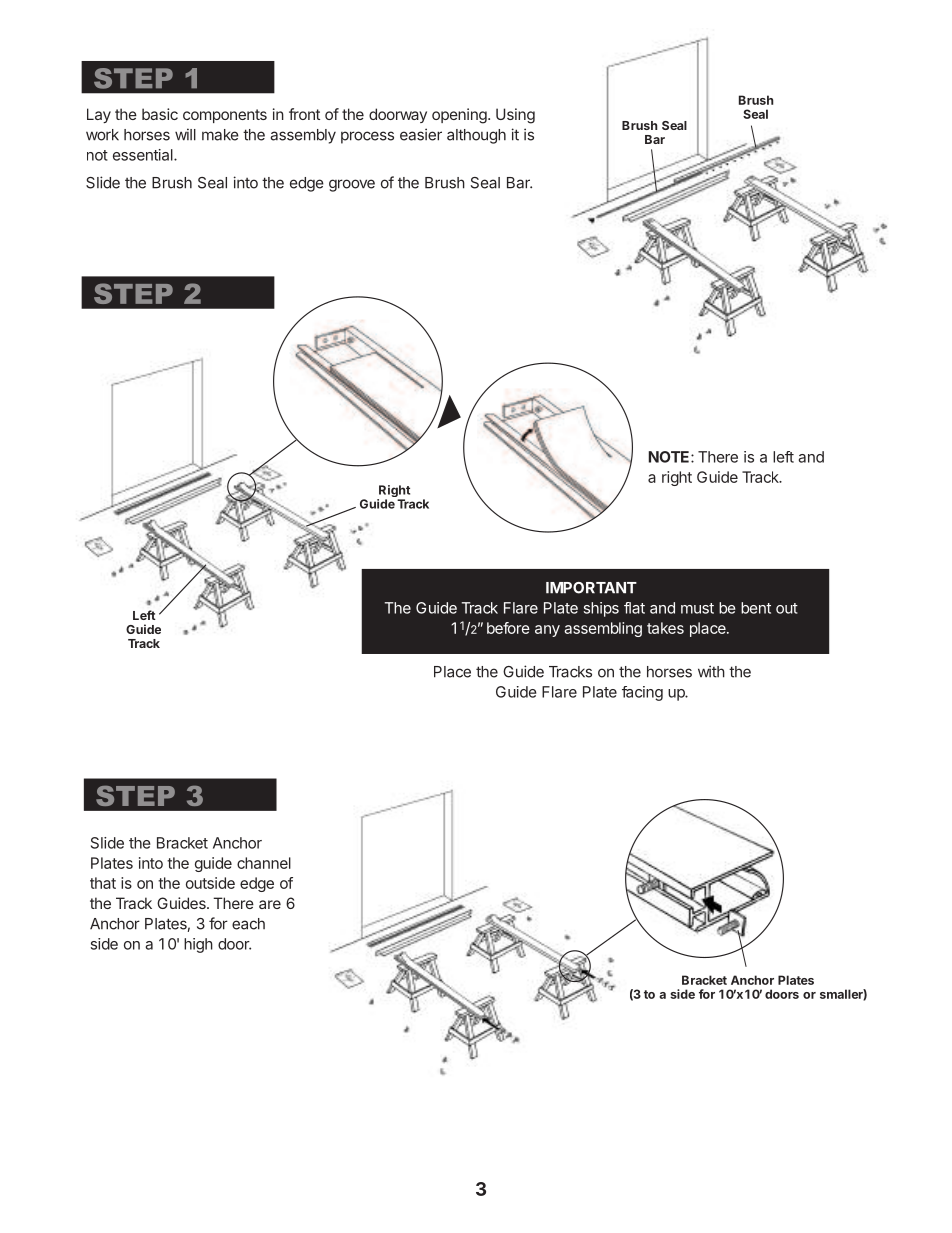 The image size is (952, 1233). Describe the element at coordinates (185, 134) in the screenshot. I see `will` at that location.
